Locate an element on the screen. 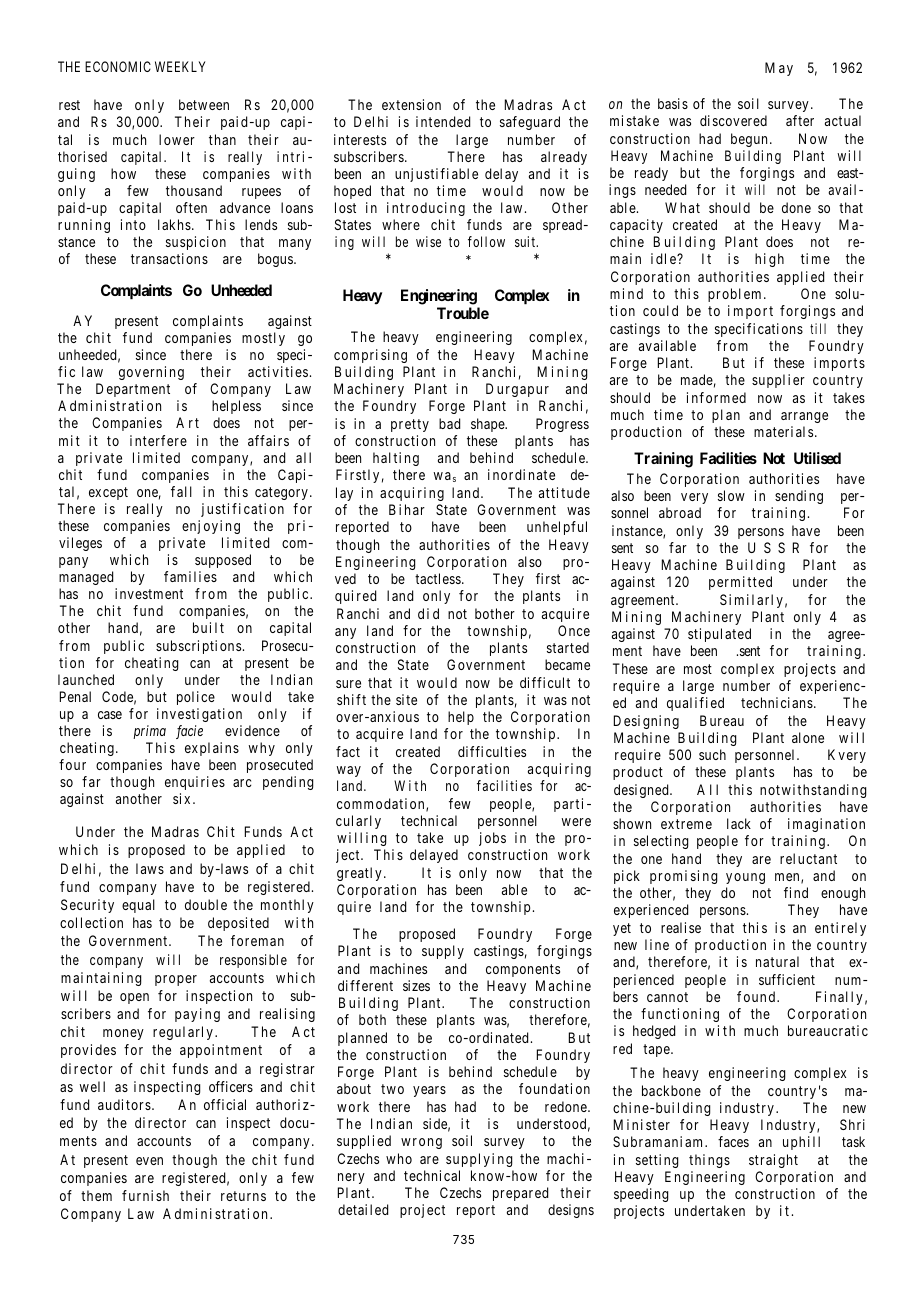  even is located at coordinates (149, 1161).
